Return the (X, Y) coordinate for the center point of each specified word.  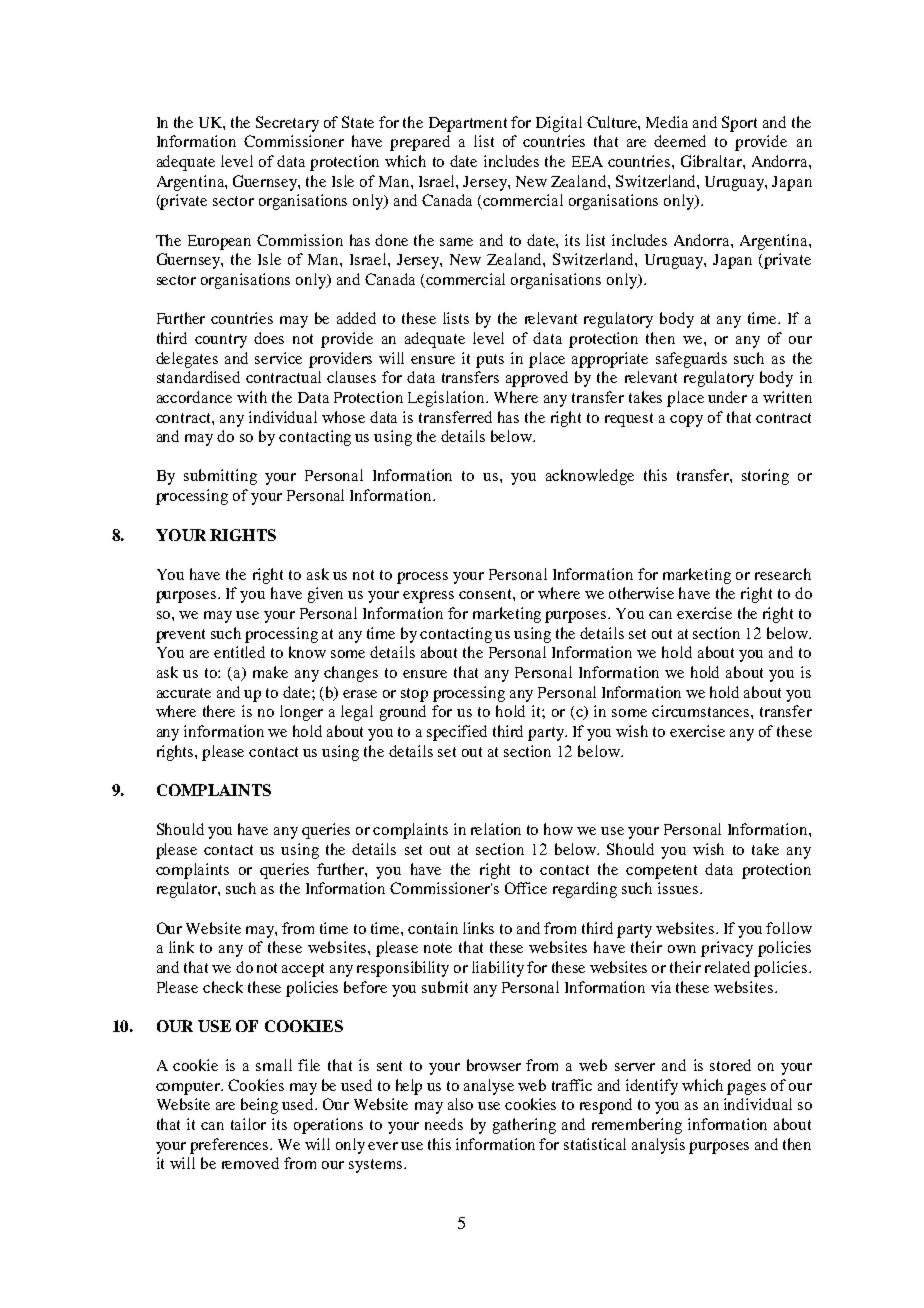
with (252, 397)
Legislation (447, 399)
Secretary (287, 124)
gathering (524, 1126)
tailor (248, 1124)
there (219, 711)
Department (468, 124)
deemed (680, 141)
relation (496, 829)
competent (661, 872)
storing (765, 477)
